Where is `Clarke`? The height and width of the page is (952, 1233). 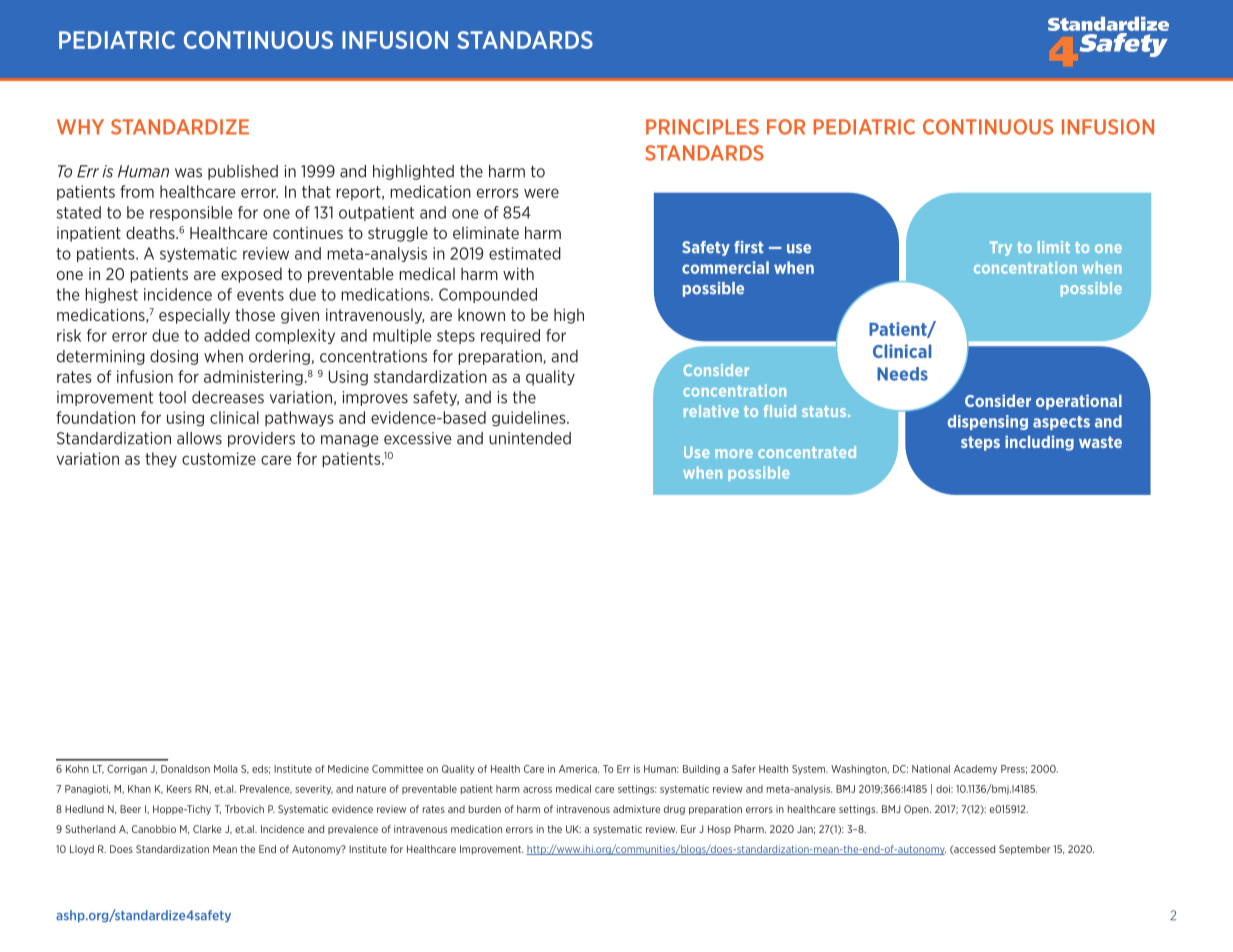 Clarke is located at coordinates (207, 829).
